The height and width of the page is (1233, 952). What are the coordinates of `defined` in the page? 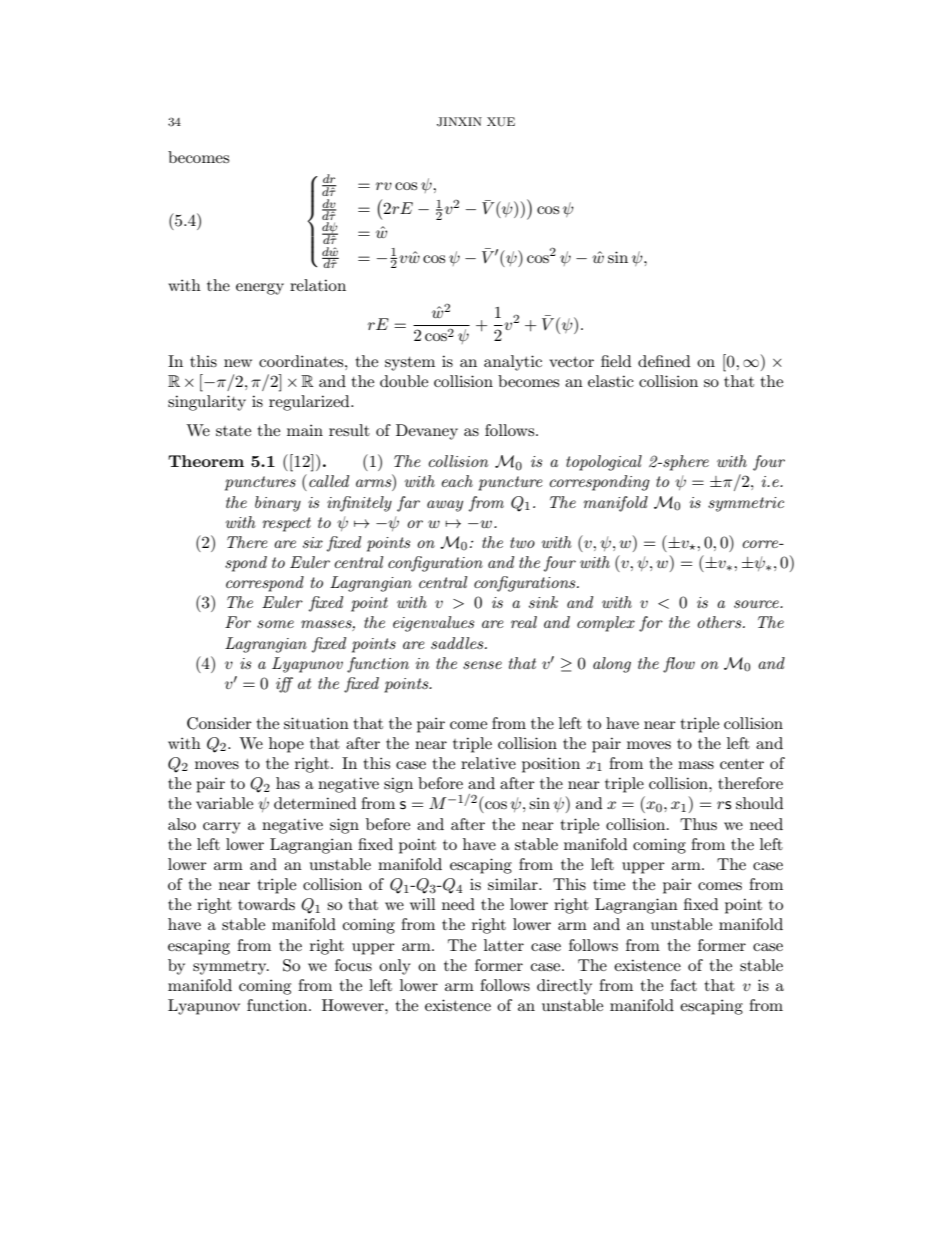 It's located at (664, 361).
